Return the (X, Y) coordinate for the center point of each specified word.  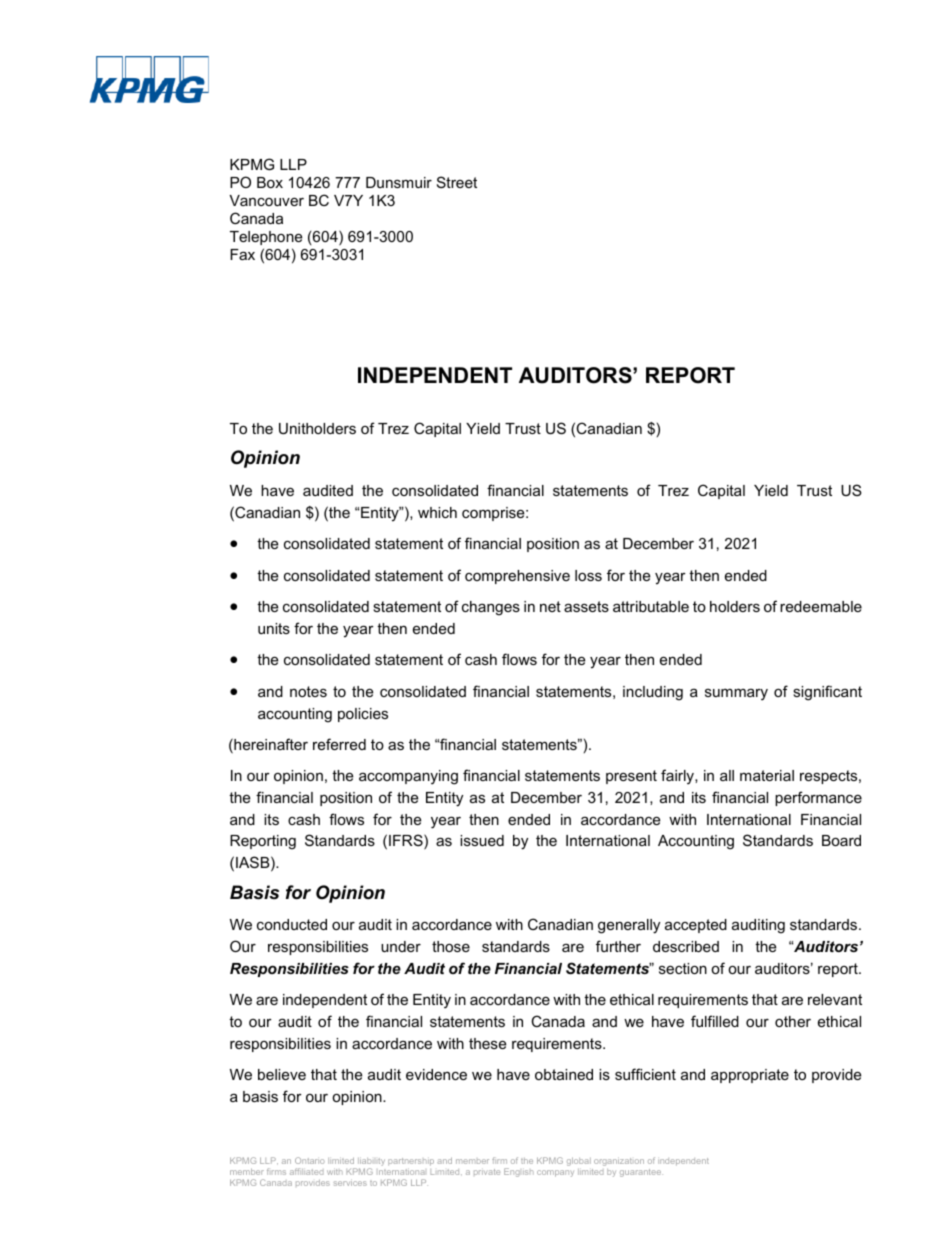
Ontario (310, 1160)
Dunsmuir (399, 182)
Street (457, 182)
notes (308, 691)
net (550, 606)
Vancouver (266, 200)
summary (736, 695)
